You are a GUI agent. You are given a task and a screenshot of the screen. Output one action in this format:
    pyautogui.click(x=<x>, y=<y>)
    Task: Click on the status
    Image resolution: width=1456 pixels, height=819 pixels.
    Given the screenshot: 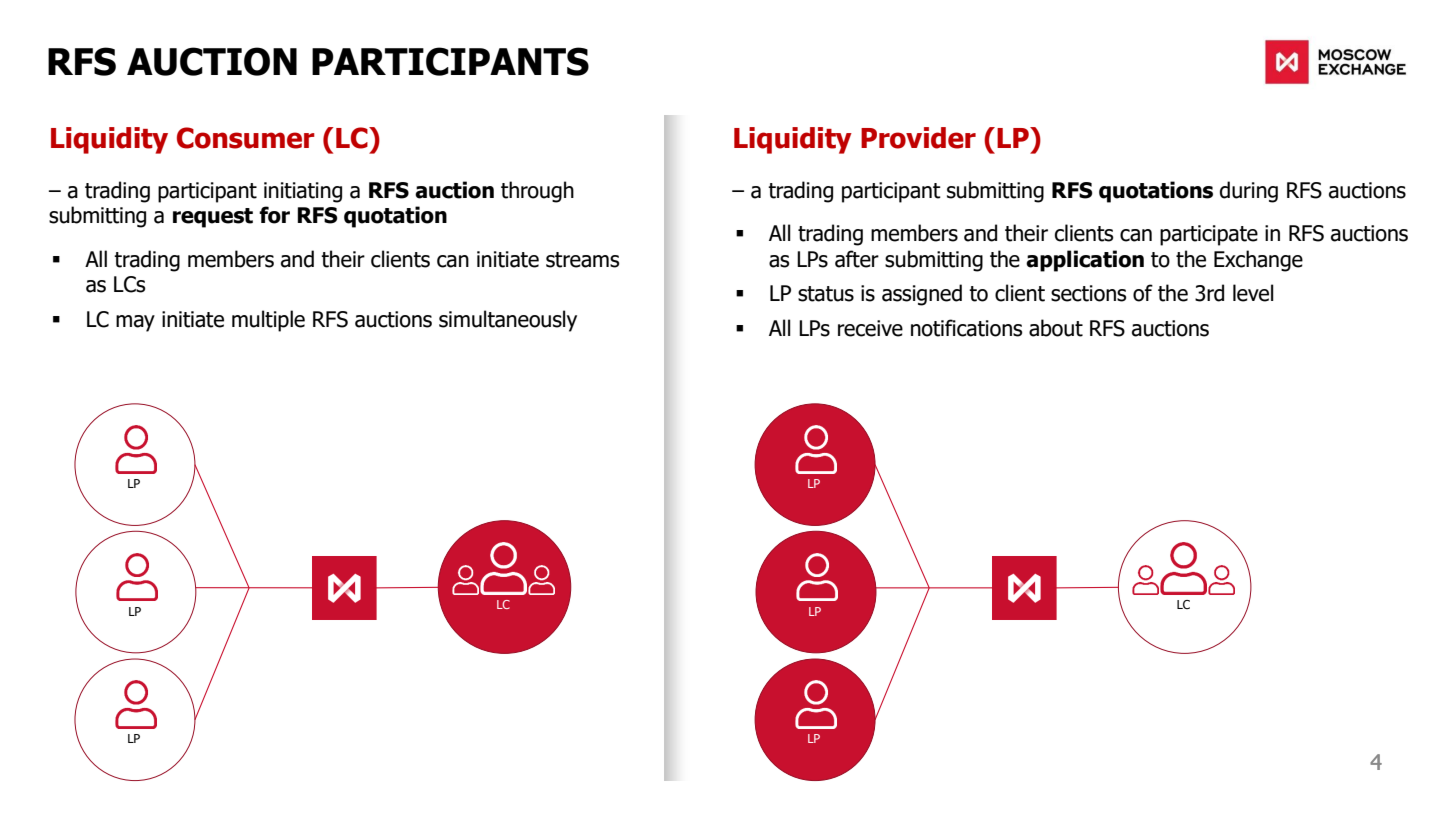 What is the action you would take?
    pyautogui.click(x=826, y=294)
